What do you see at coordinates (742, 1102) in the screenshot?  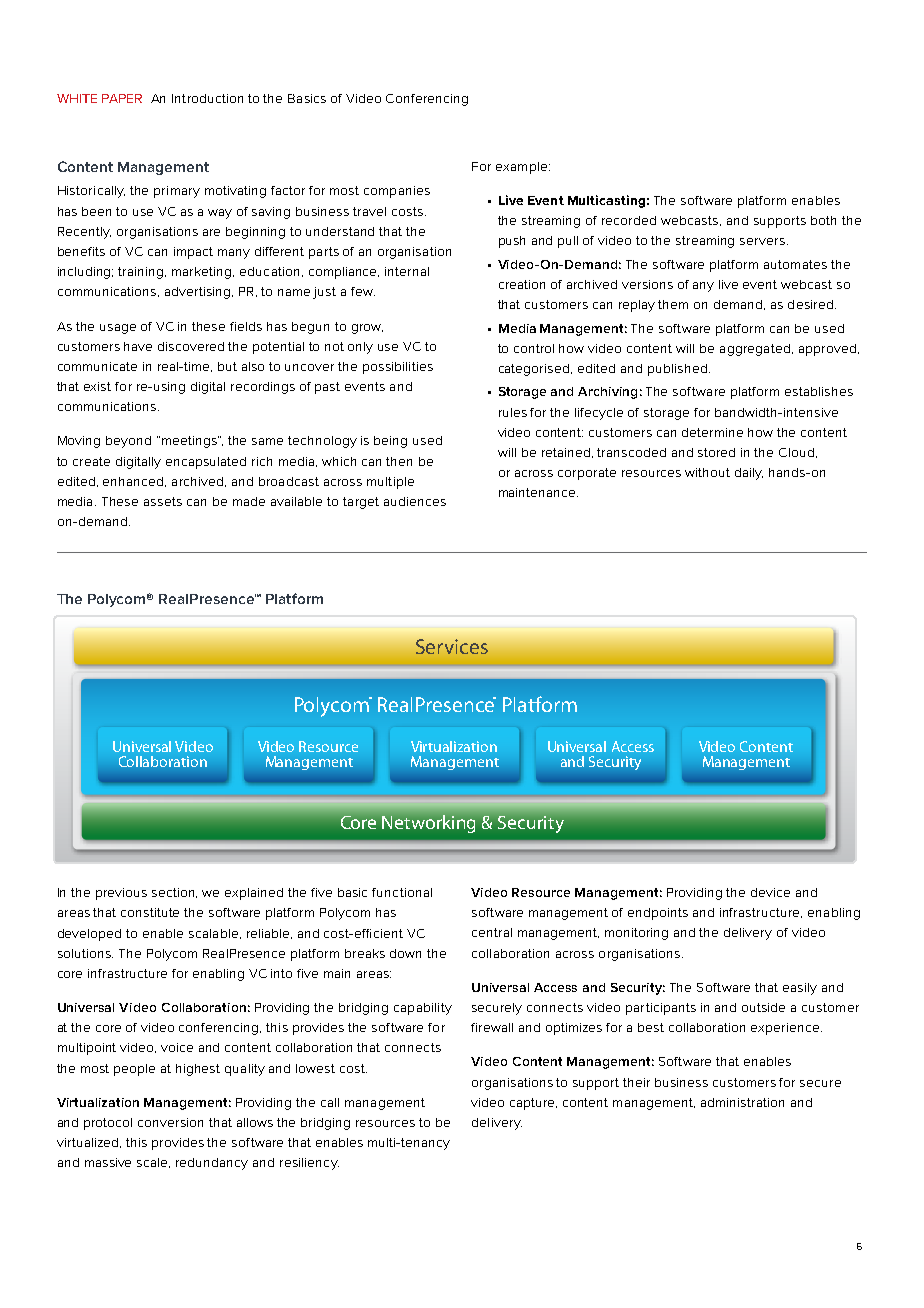 I see `administration` at bounding box center [742, 1102].
